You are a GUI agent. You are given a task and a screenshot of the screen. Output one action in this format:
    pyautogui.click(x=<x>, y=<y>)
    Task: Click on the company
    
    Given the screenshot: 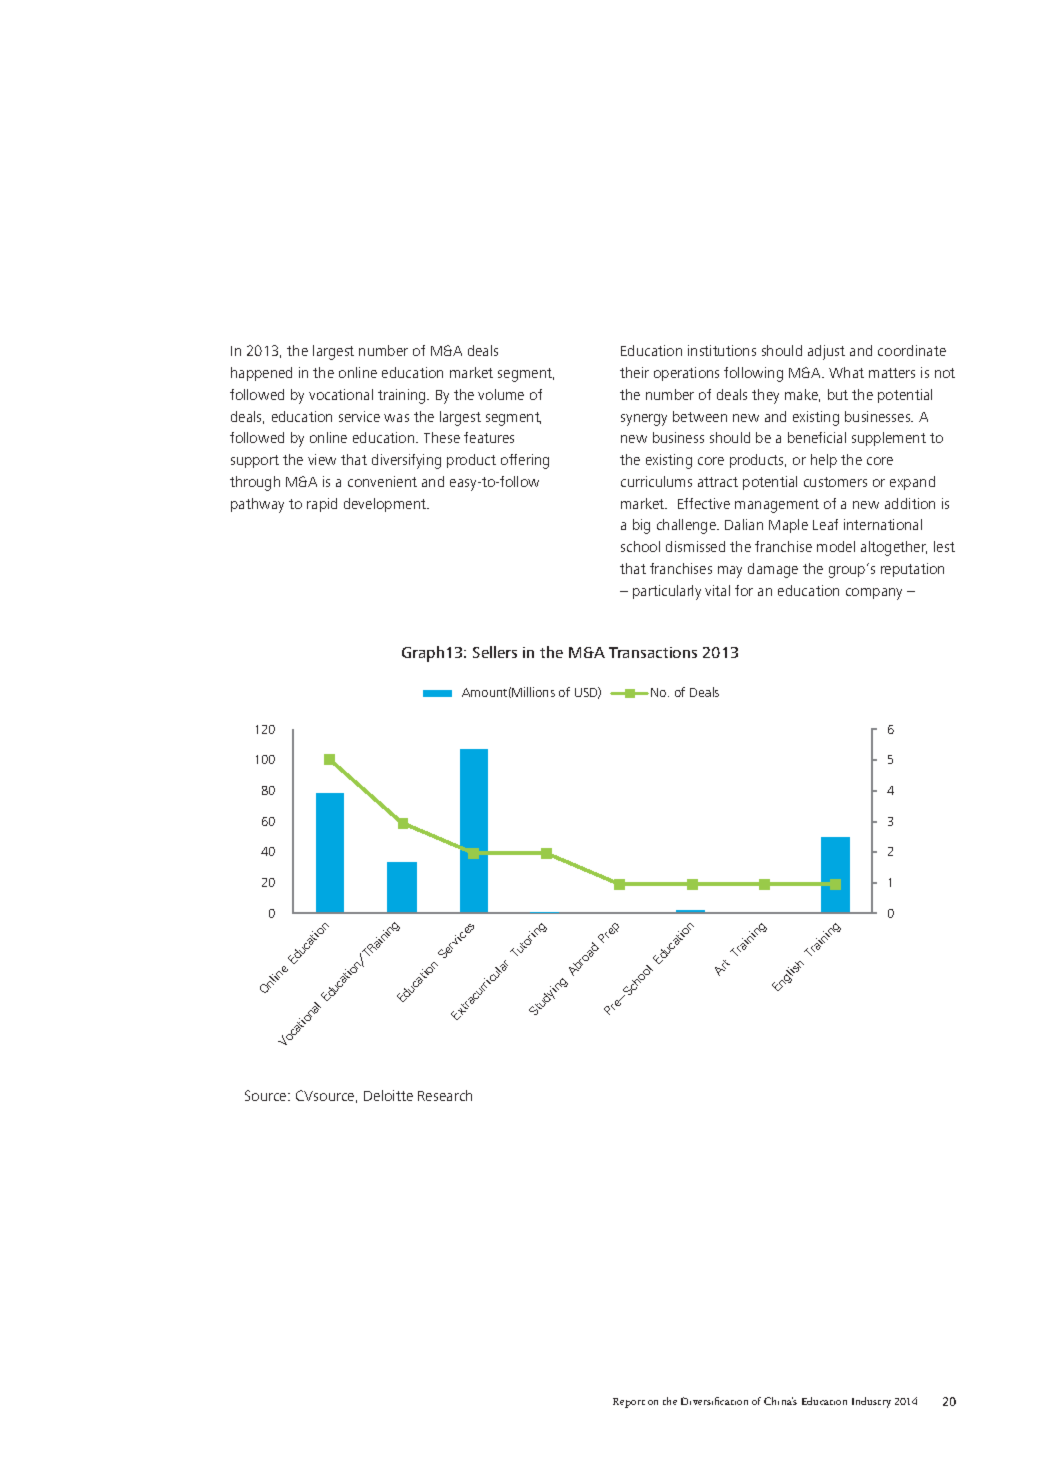 What is the action you would take?
    pyautogui.click(x=874, y=594)
